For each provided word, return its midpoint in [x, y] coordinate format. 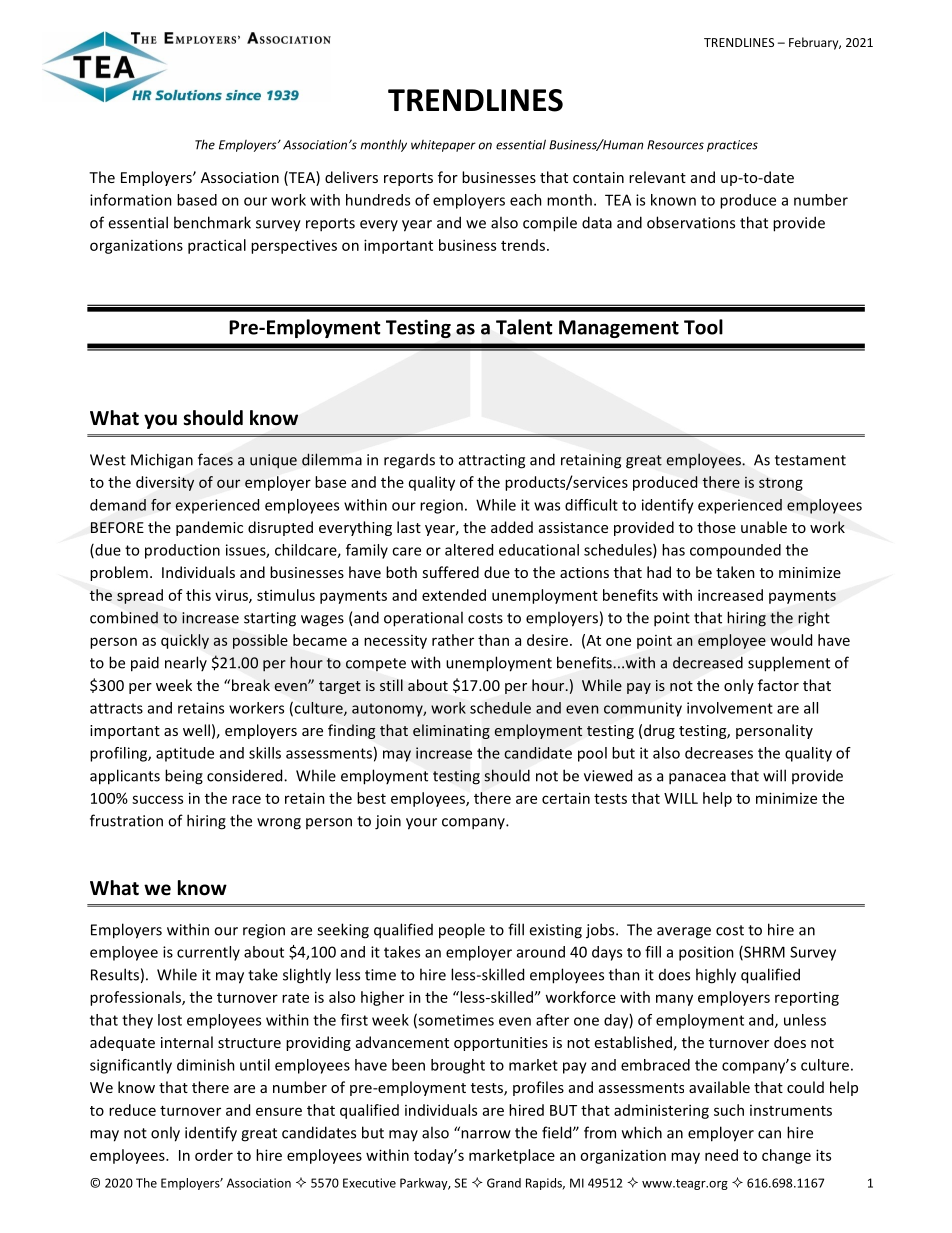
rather [453, 640]
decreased [708, 662]
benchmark [212, 222]
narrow [485, 1133]
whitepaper [443, 146]
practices [732, 146]
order [214, 1155]
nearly [186, 663]
